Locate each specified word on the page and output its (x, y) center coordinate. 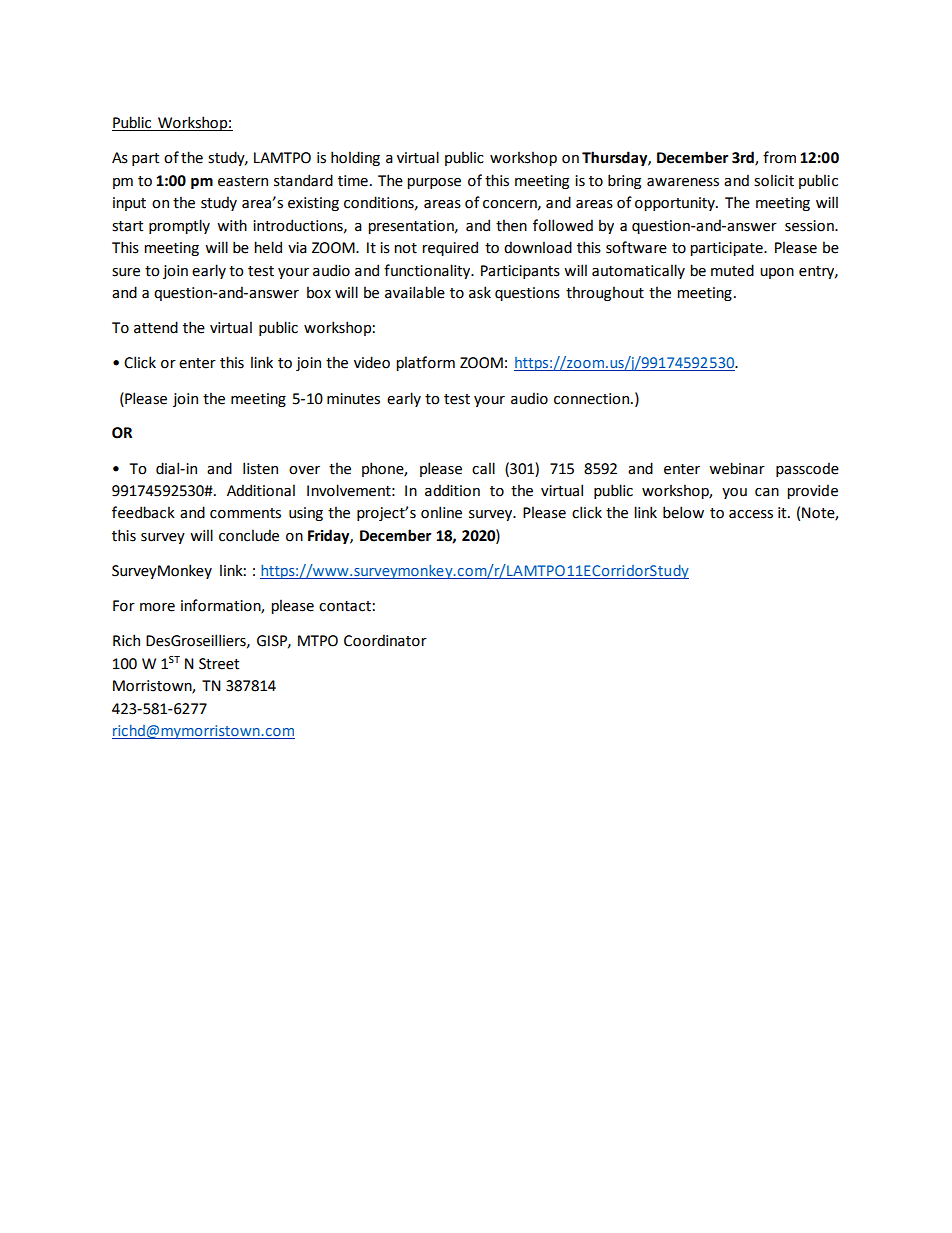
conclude (249, 535)
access (751, 514)
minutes (353, 399)
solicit (774, 180)
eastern (243, 181)
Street (219, 664)
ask (480, 292)
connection (593, 399)
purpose (434, 183)
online (441, 512)
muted (732, 270)
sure (126, 272)
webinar (737, 468)
